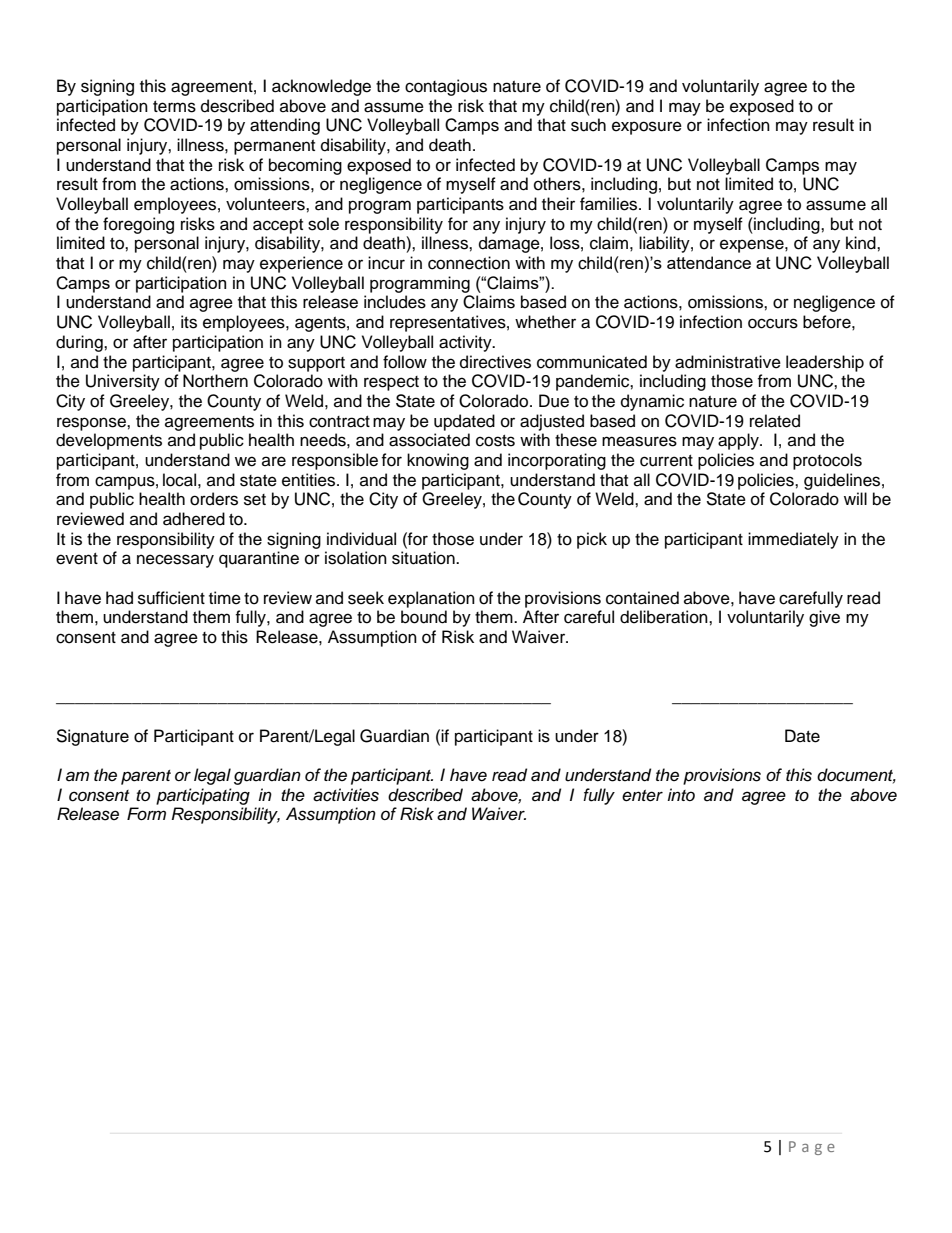  What do you see at coordinates (681, 794) in the page?
I see `into` at bounding box center [681, 794].
